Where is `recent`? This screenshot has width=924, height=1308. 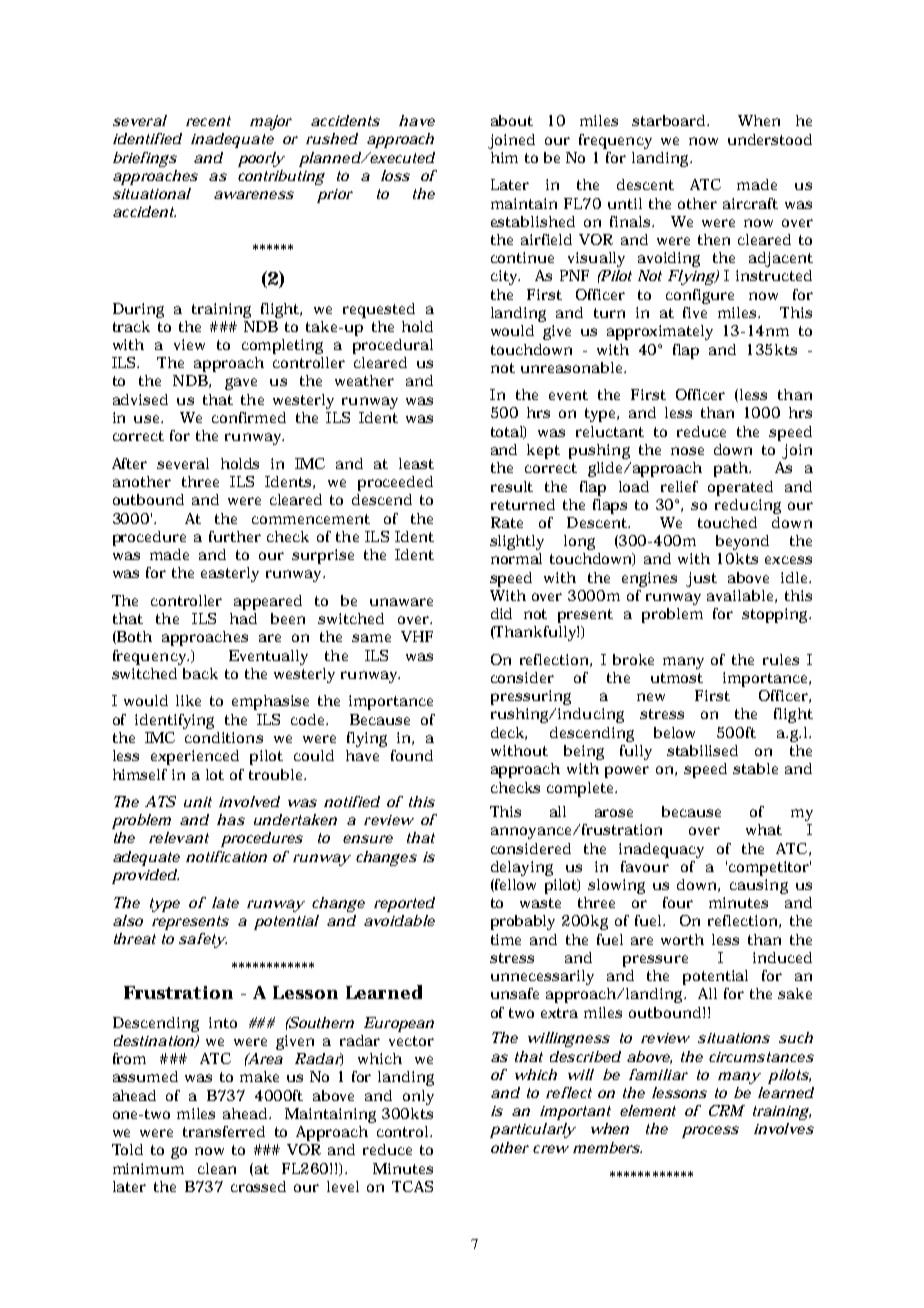
recent is located at coordinates (208, 121).
